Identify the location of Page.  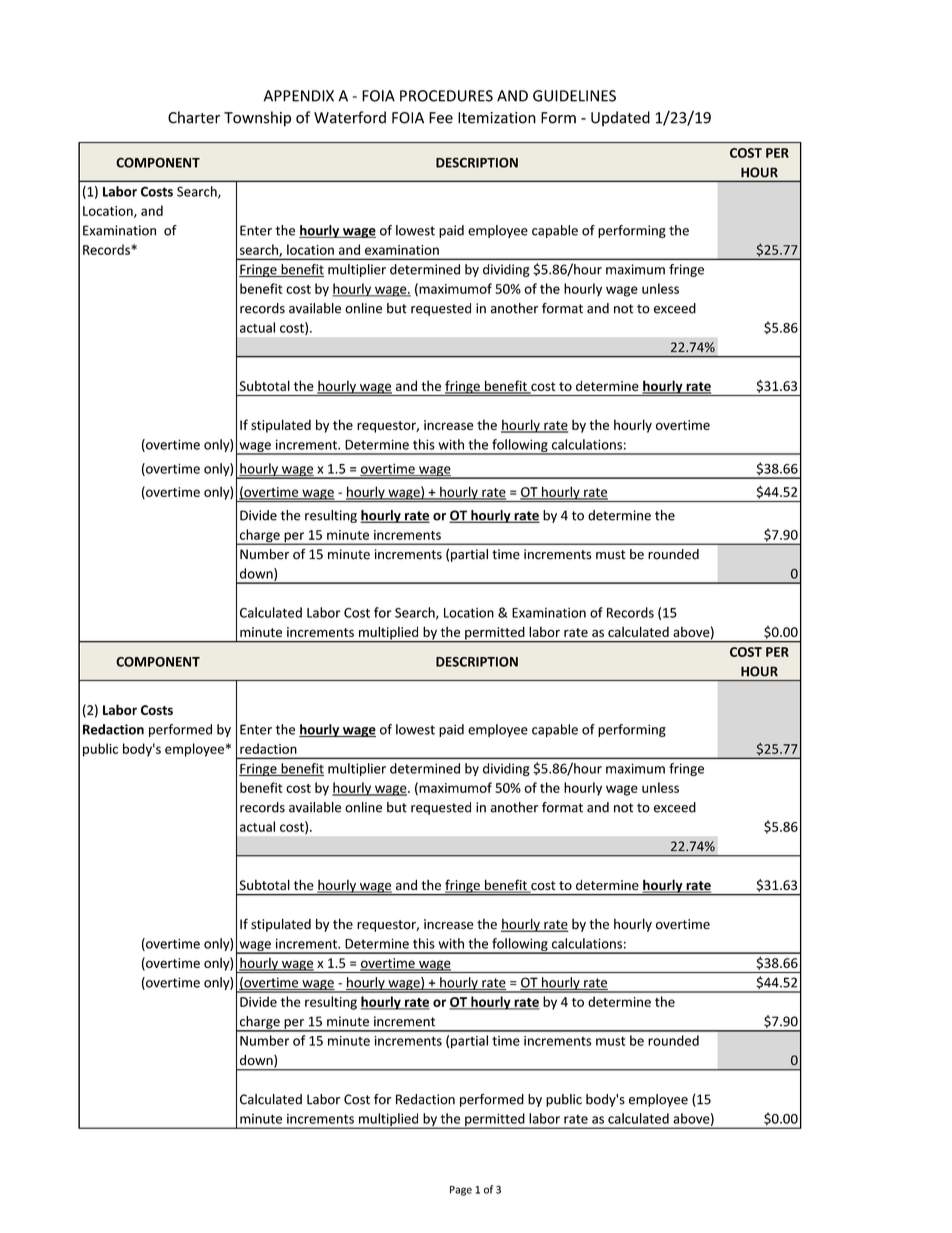
(461, 1191).
